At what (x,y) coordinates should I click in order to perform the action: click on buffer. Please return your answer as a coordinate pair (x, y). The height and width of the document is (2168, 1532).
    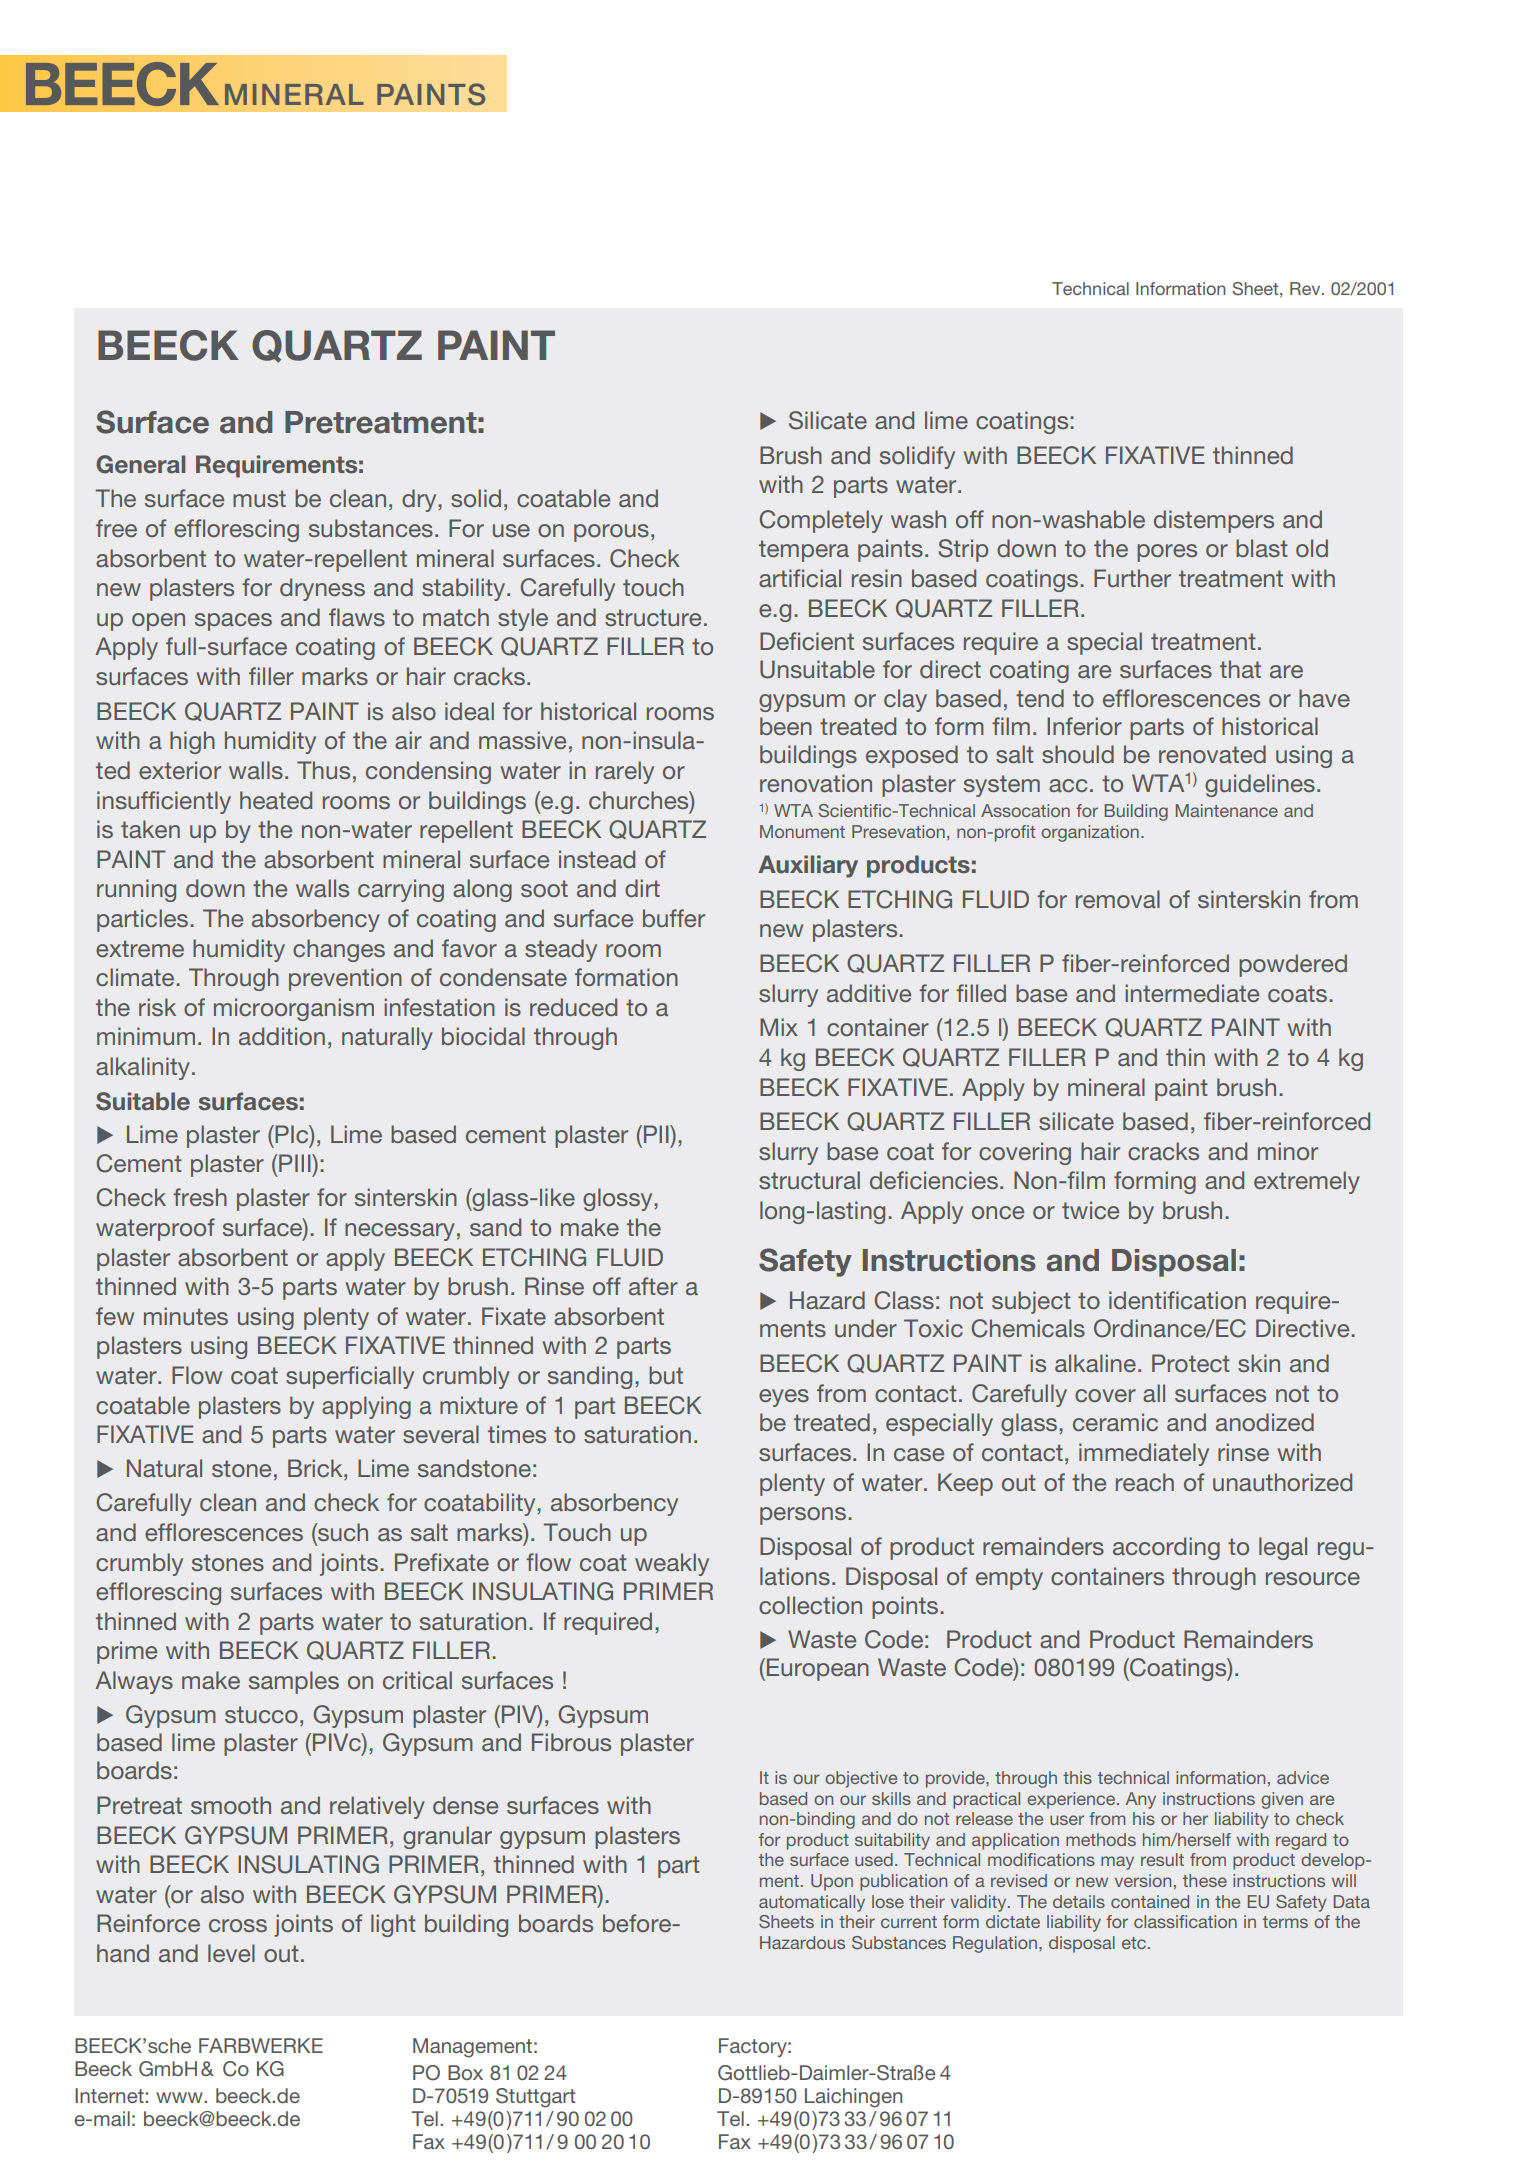
    Looking at the image, I should click on (674, 918).
